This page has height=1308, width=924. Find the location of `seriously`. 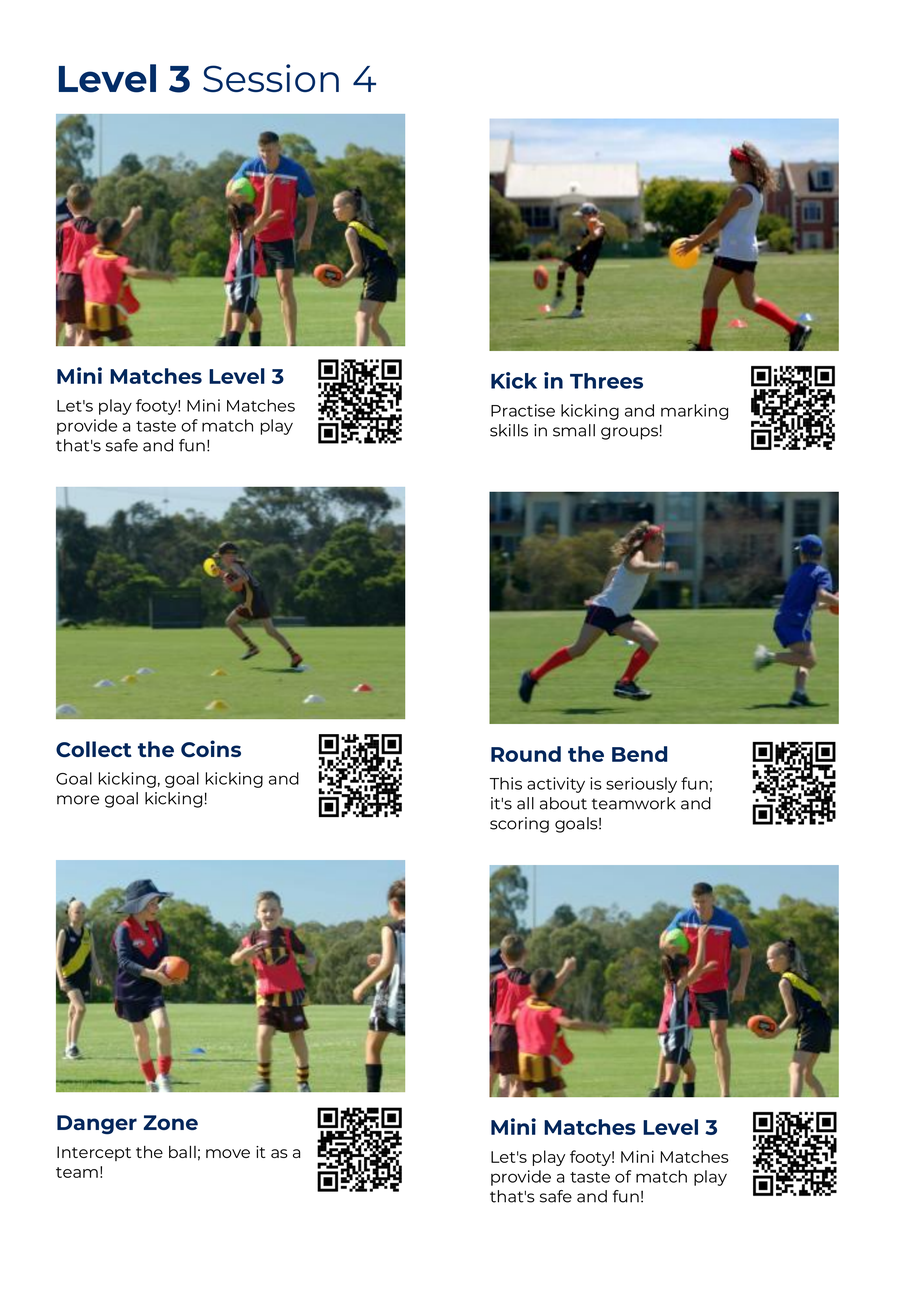

seriously is located at coordinates (641, 785).
